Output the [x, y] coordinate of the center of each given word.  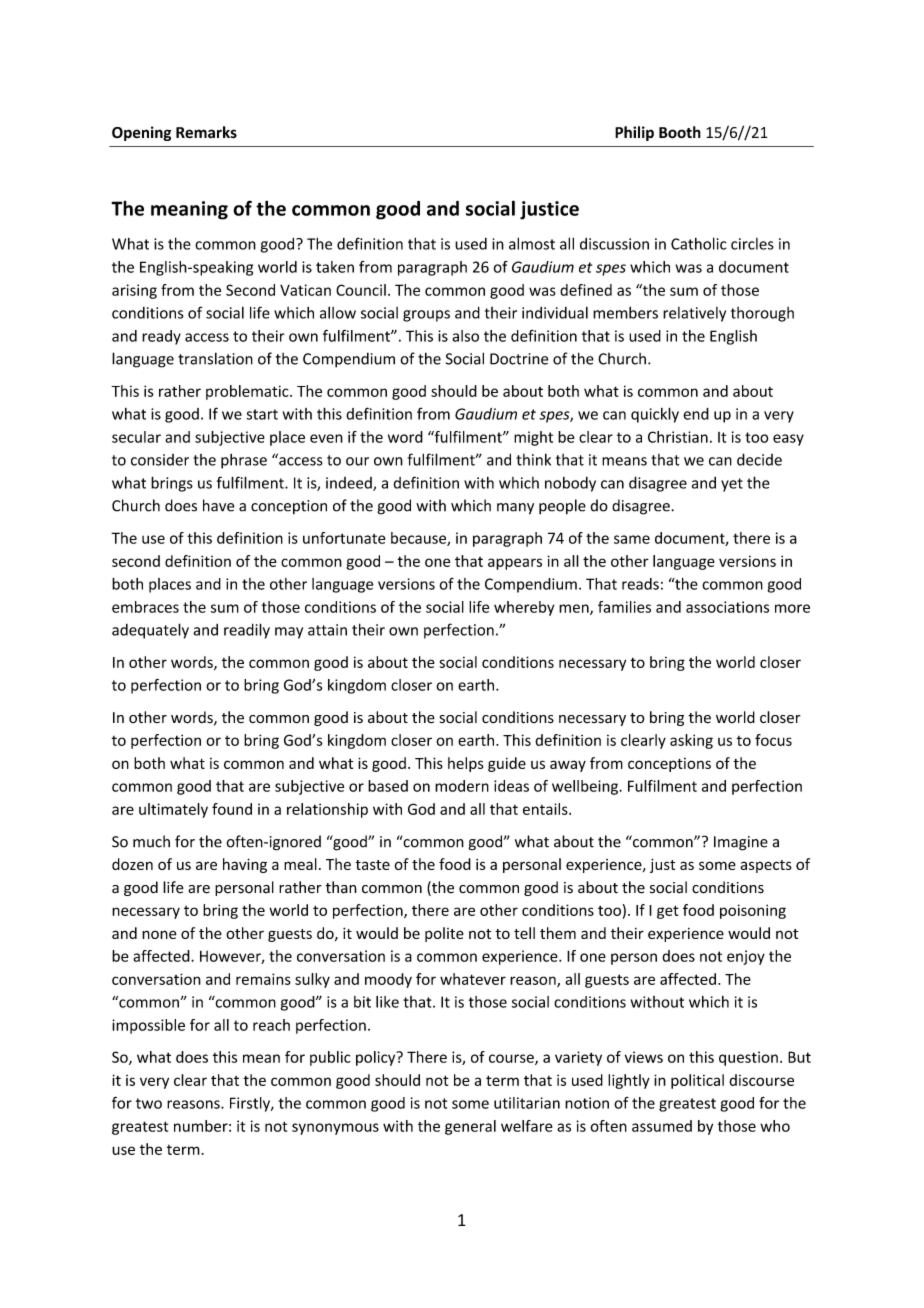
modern [462, 786]
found [232, 809]
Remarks [206, 132]
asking [691, 741]
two [149, 1103]
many [515, 509]
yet [732, 485]
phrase [244, 461]
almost [532, 243]
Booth [680, 132]
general [470, 1127]
